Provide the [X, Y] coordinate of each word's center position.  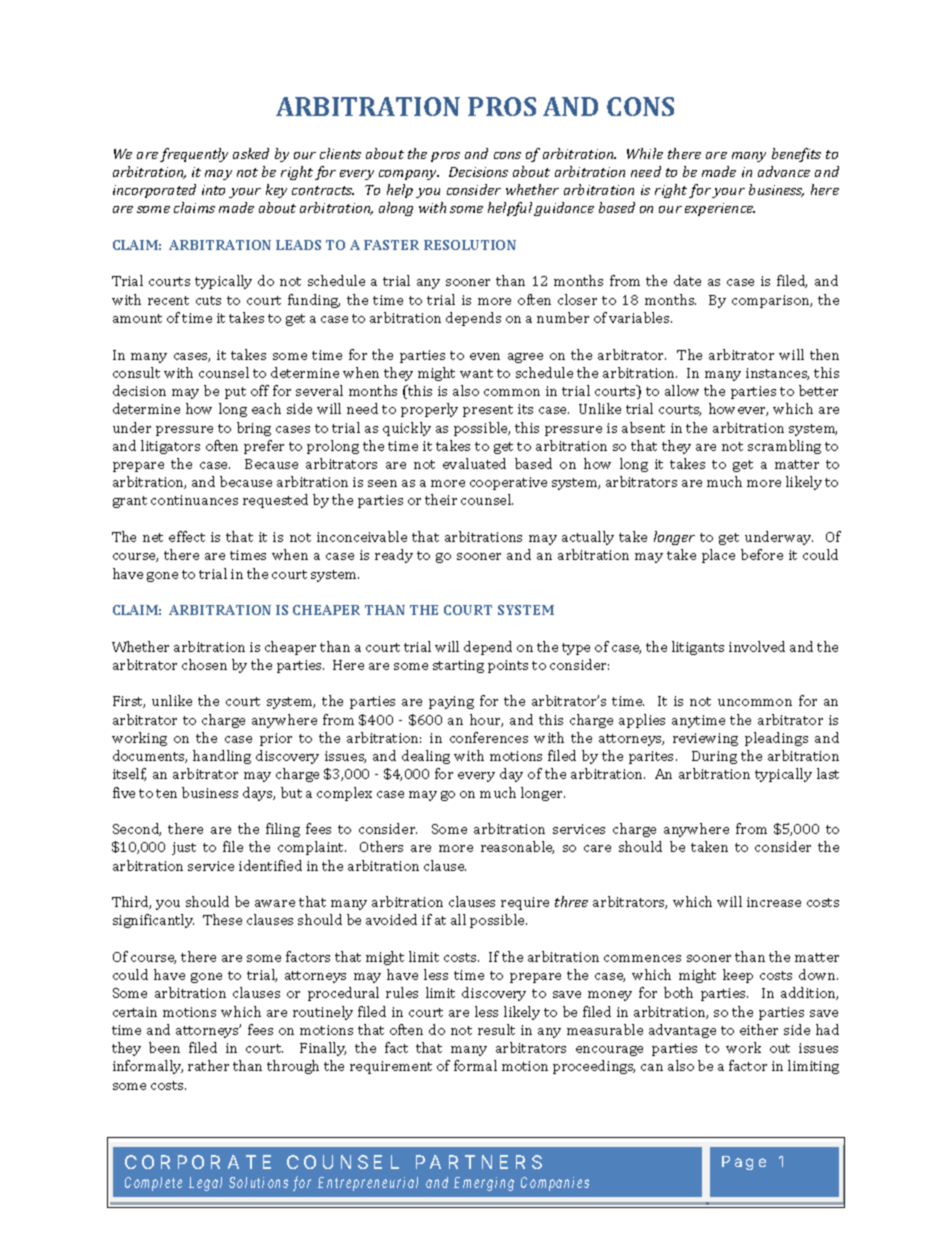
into [213, 190]
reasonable [517, 847]
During [714, 757]
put [235, 393]
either [759, 1029]
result [496, 1029]
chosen [204, 664]
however [738, 409]
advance [784, 171]
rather [208, 1065]
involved [757, 646]
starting [458, 666]
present [488, 411]
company [409, 175]
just [184, 848]
